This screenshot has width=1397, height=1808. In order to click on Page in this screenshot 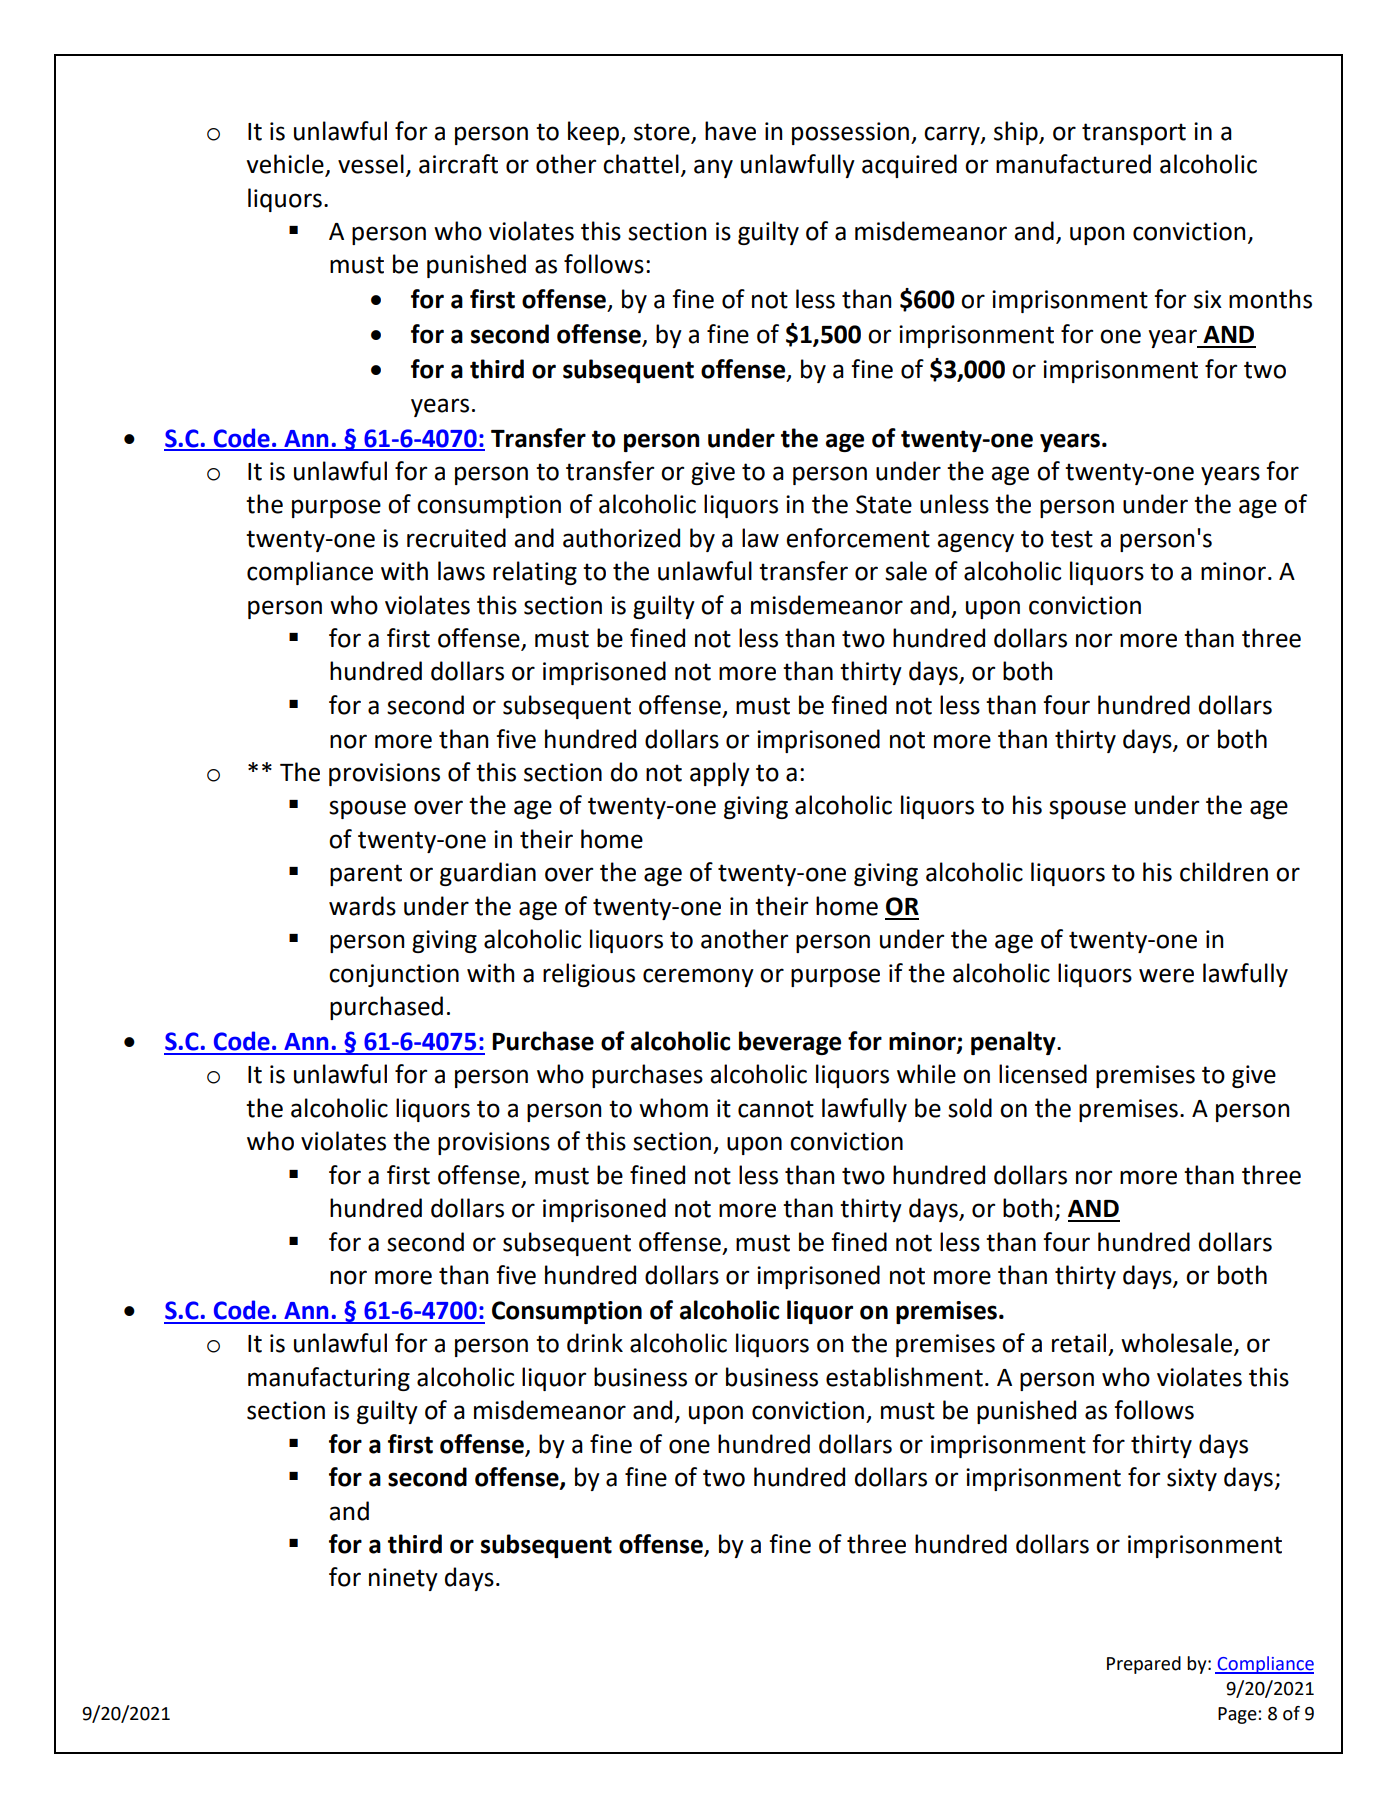, I will do `click(1238, 1715)`.
